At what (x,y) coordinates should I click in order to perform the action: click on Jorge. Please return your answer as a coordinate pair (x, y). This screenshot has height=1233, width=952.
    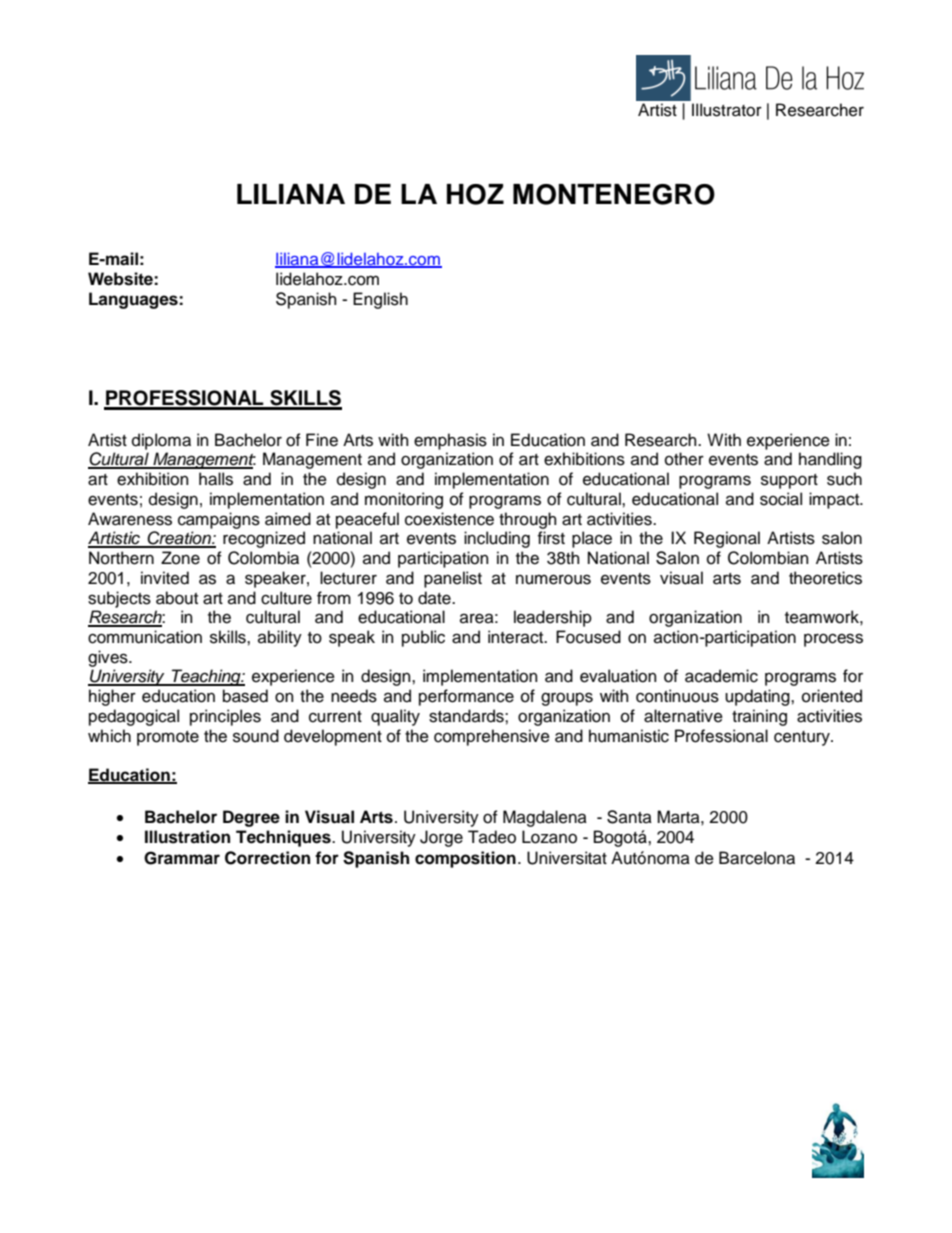
    Looking at the image, I should click on (441, 838).
